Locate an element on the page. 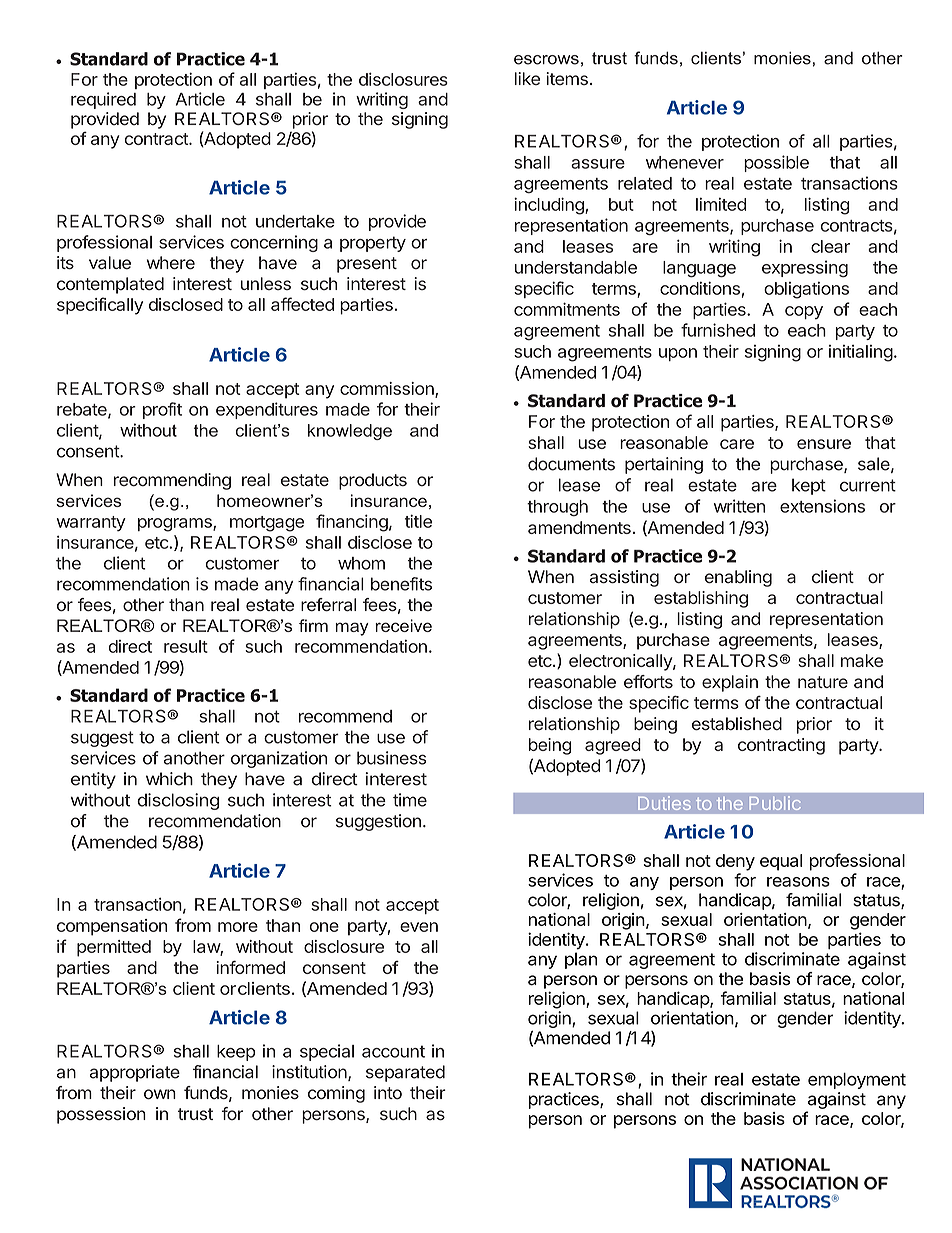 This page has height=1233, width=952. commitments is located at coordinates (567, 309).
